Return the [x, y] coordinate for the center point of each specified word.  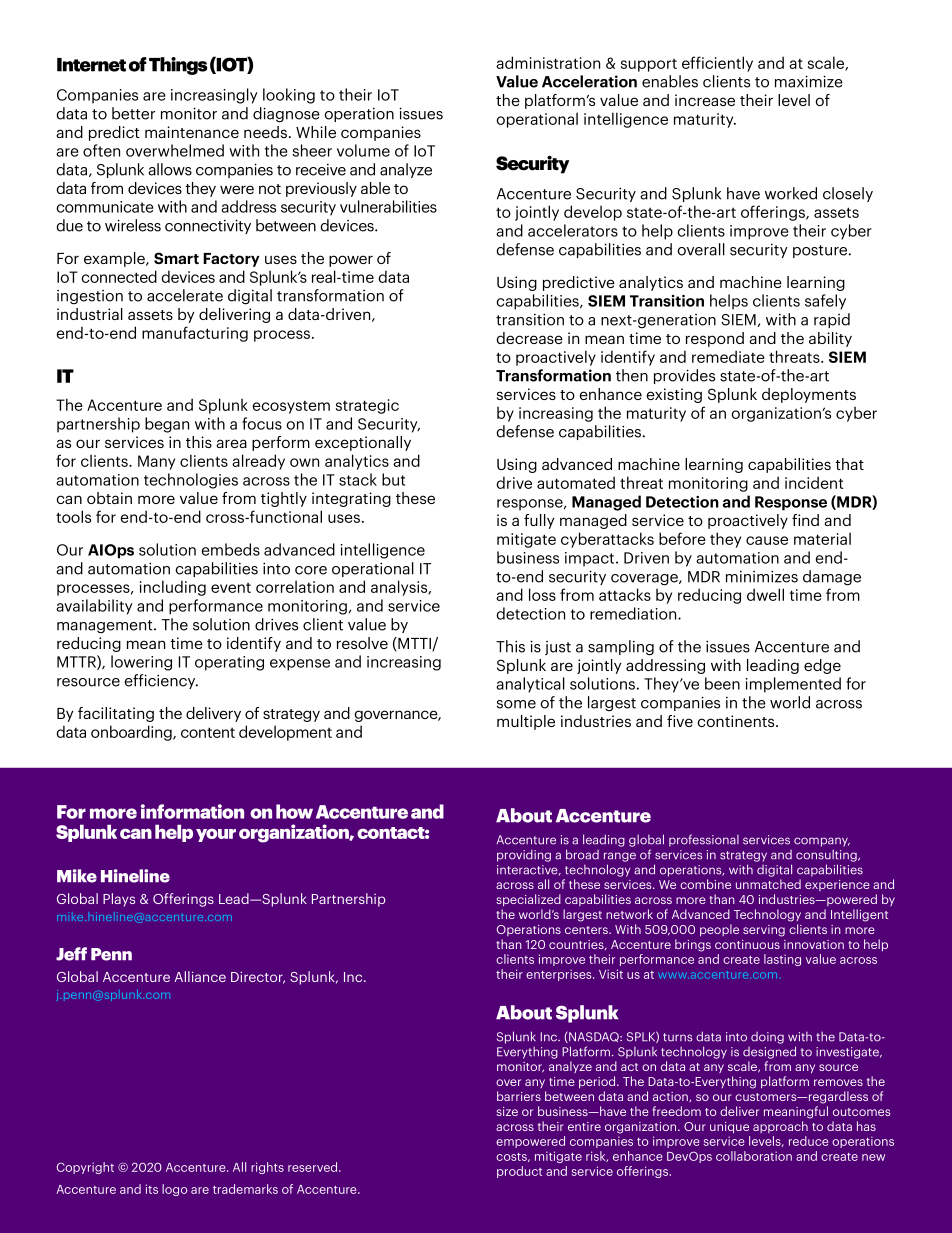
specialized [528, 900]
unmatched [768, 884]
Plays [119, 900]
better [133, 113]
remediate [728, 356]
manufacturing [195, 334]
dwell [765, 594]
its [152, 1189]
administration [548, 62]
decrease [530, 338]
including [173, 588]
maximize [809, 81]
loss [542, 594]
